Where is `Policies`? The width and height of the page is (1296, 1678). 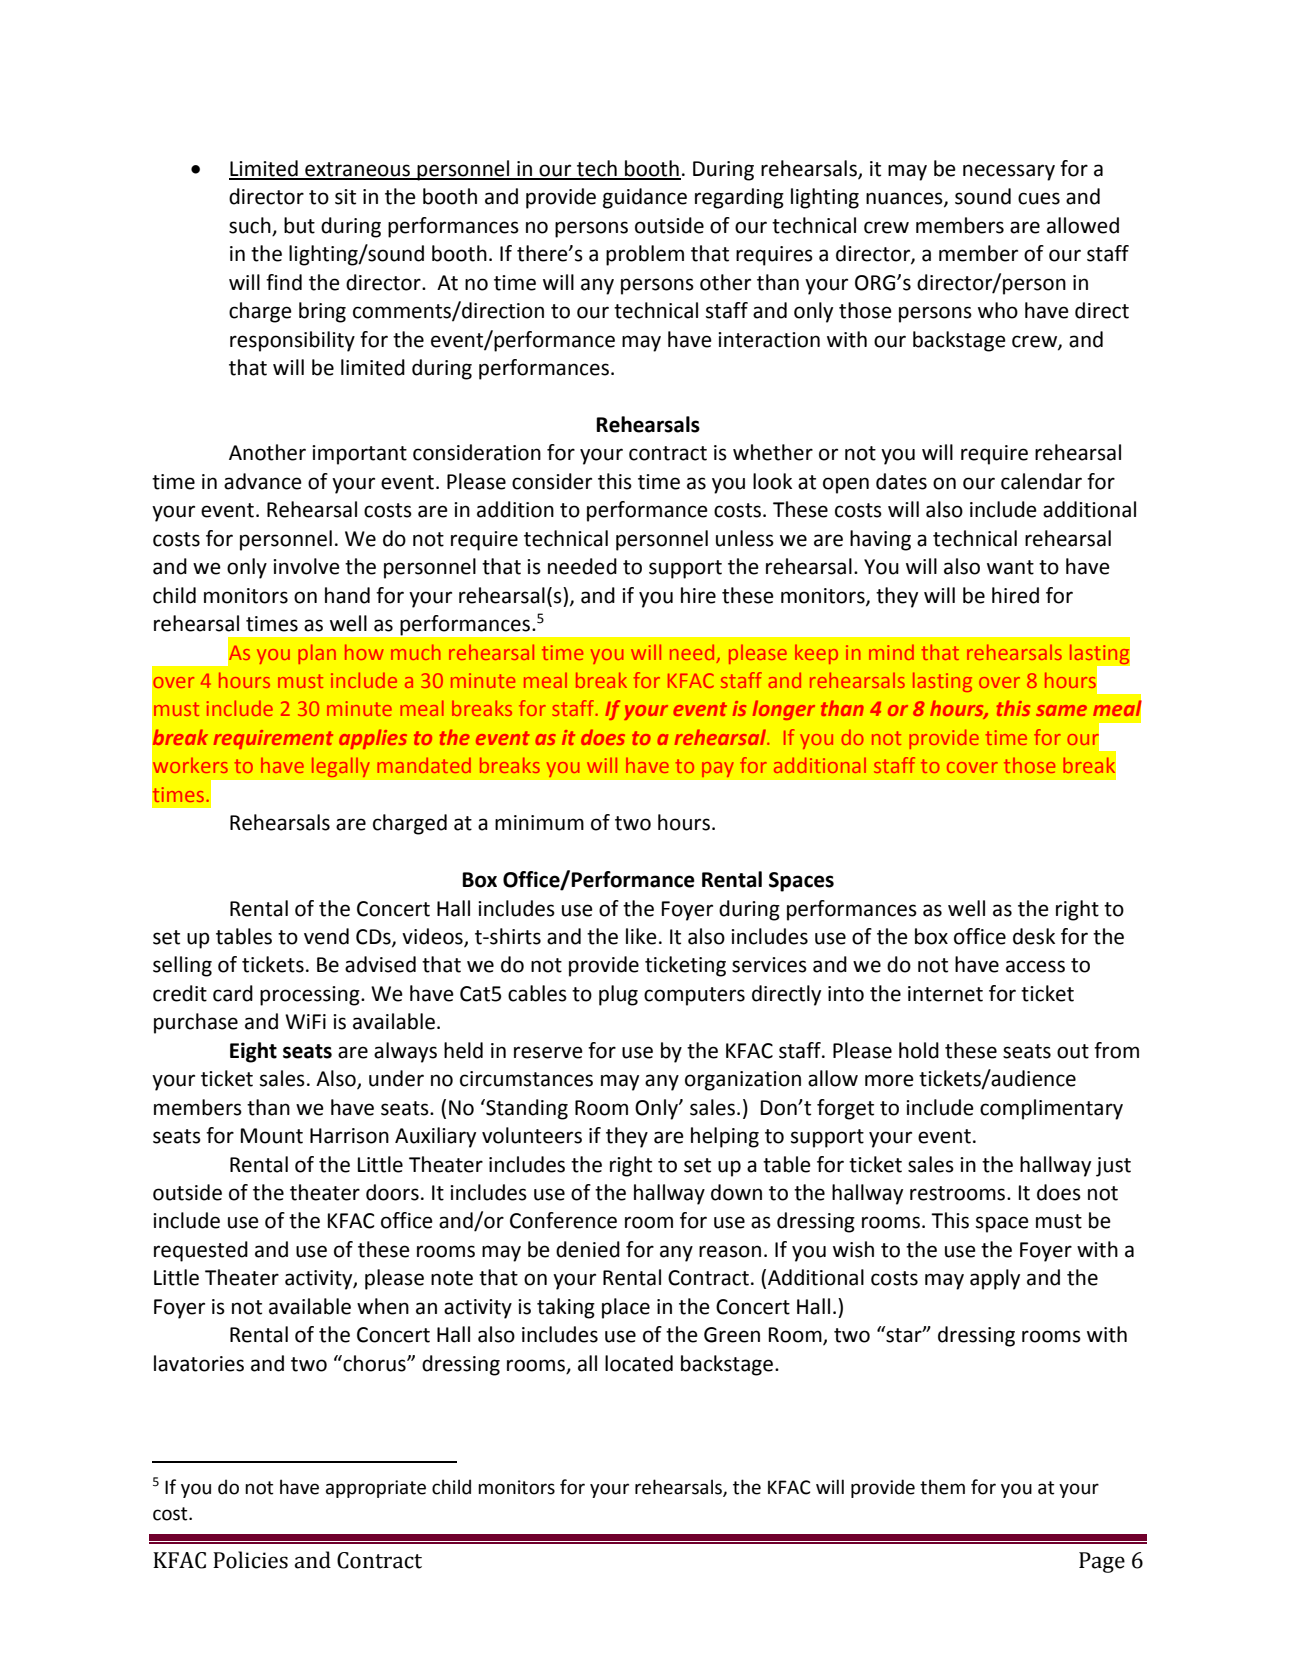
Policies is located at coordinates (250, 1560).
